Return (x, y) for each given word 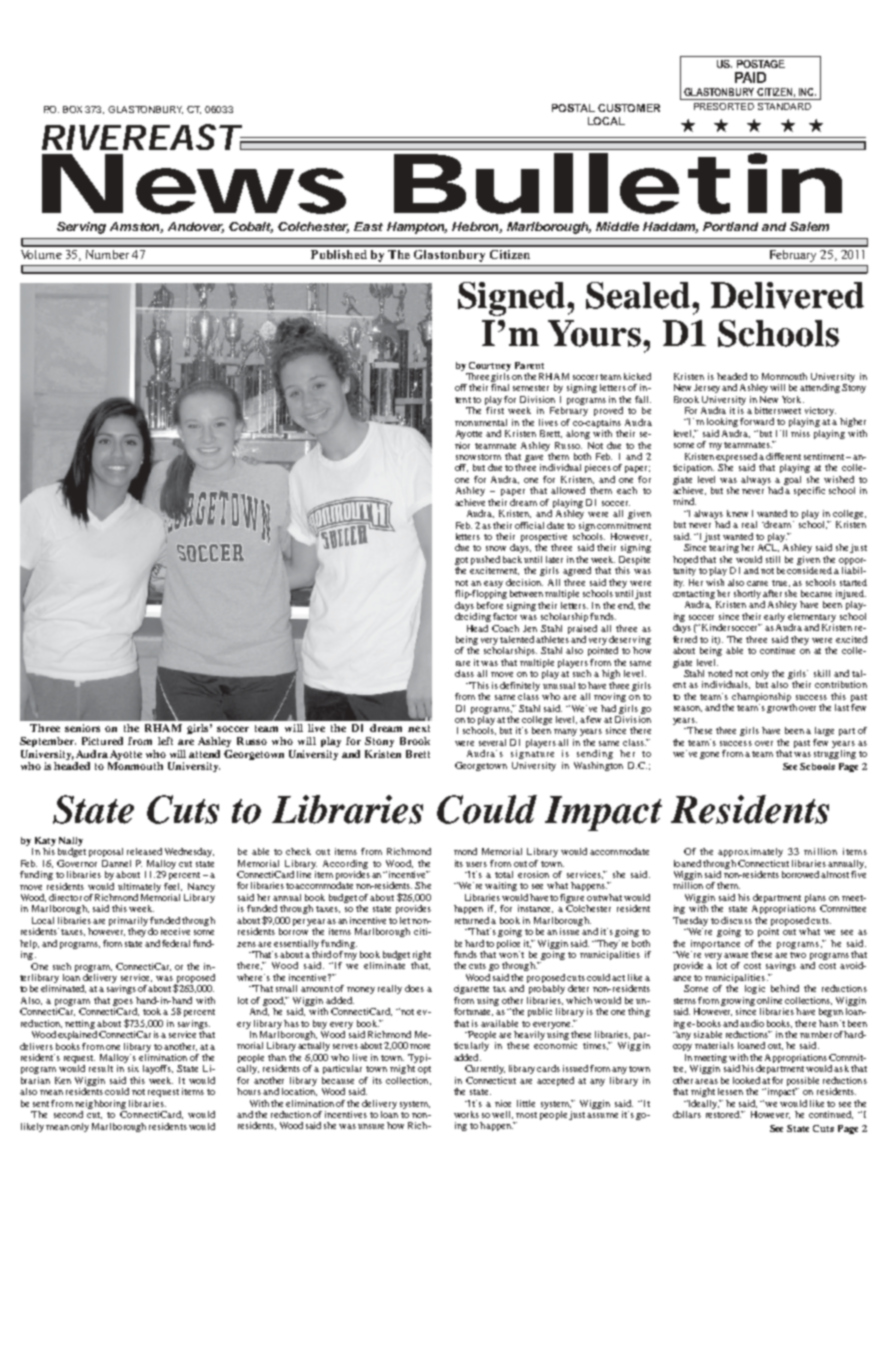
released (144, 851)
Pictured (102, 741)
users (476, 864)
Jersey (707, 388)
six (133, 1068)
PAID (750, 77)
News (194, 184)
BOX (72, 109)
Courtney (490, 366)
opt (424, 1070)
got (461, 562)
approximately (750, 852)
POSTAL (573, 108)
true (781, 583)
